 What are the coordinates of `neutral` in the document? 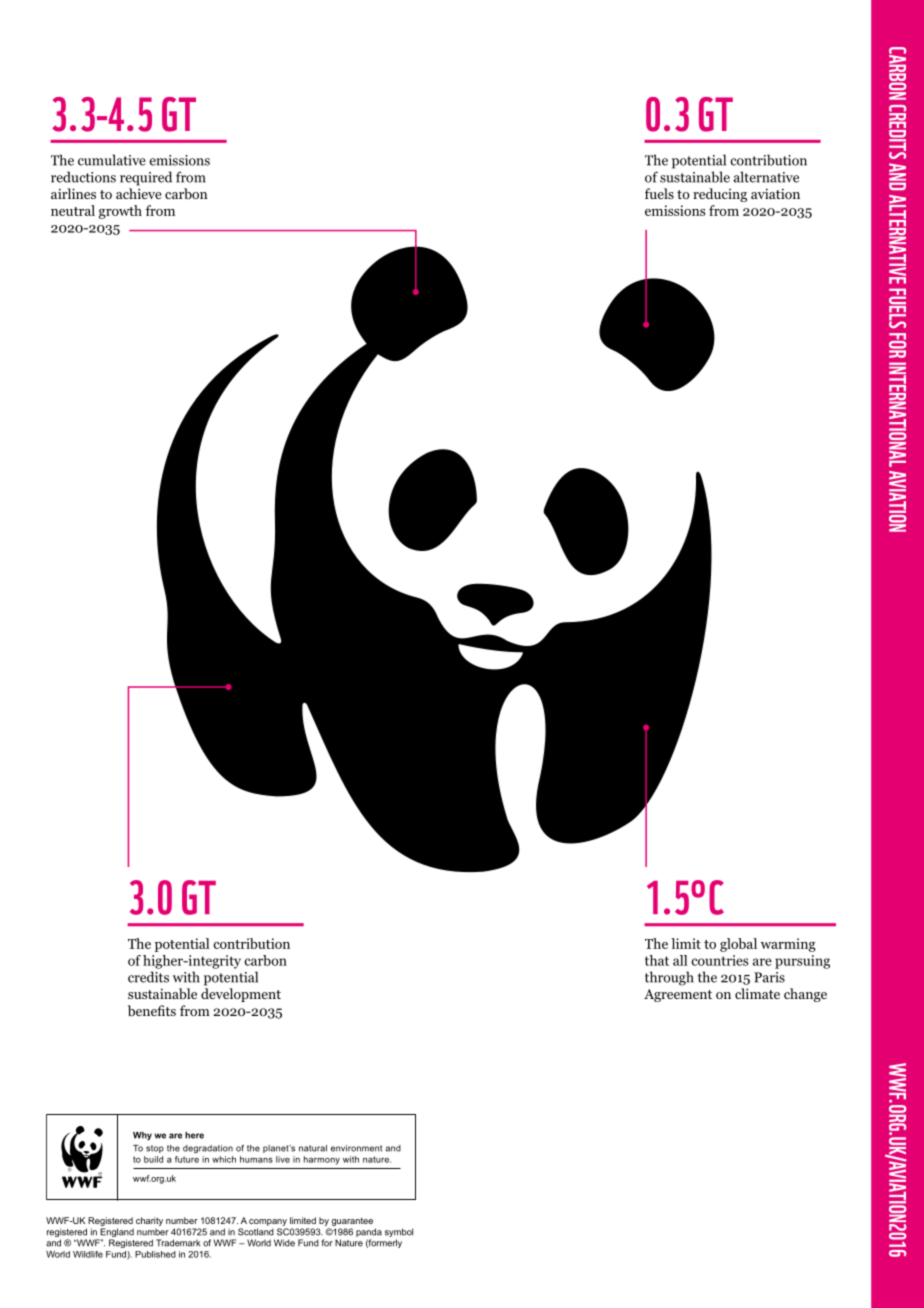 It's located at (73, 210).
